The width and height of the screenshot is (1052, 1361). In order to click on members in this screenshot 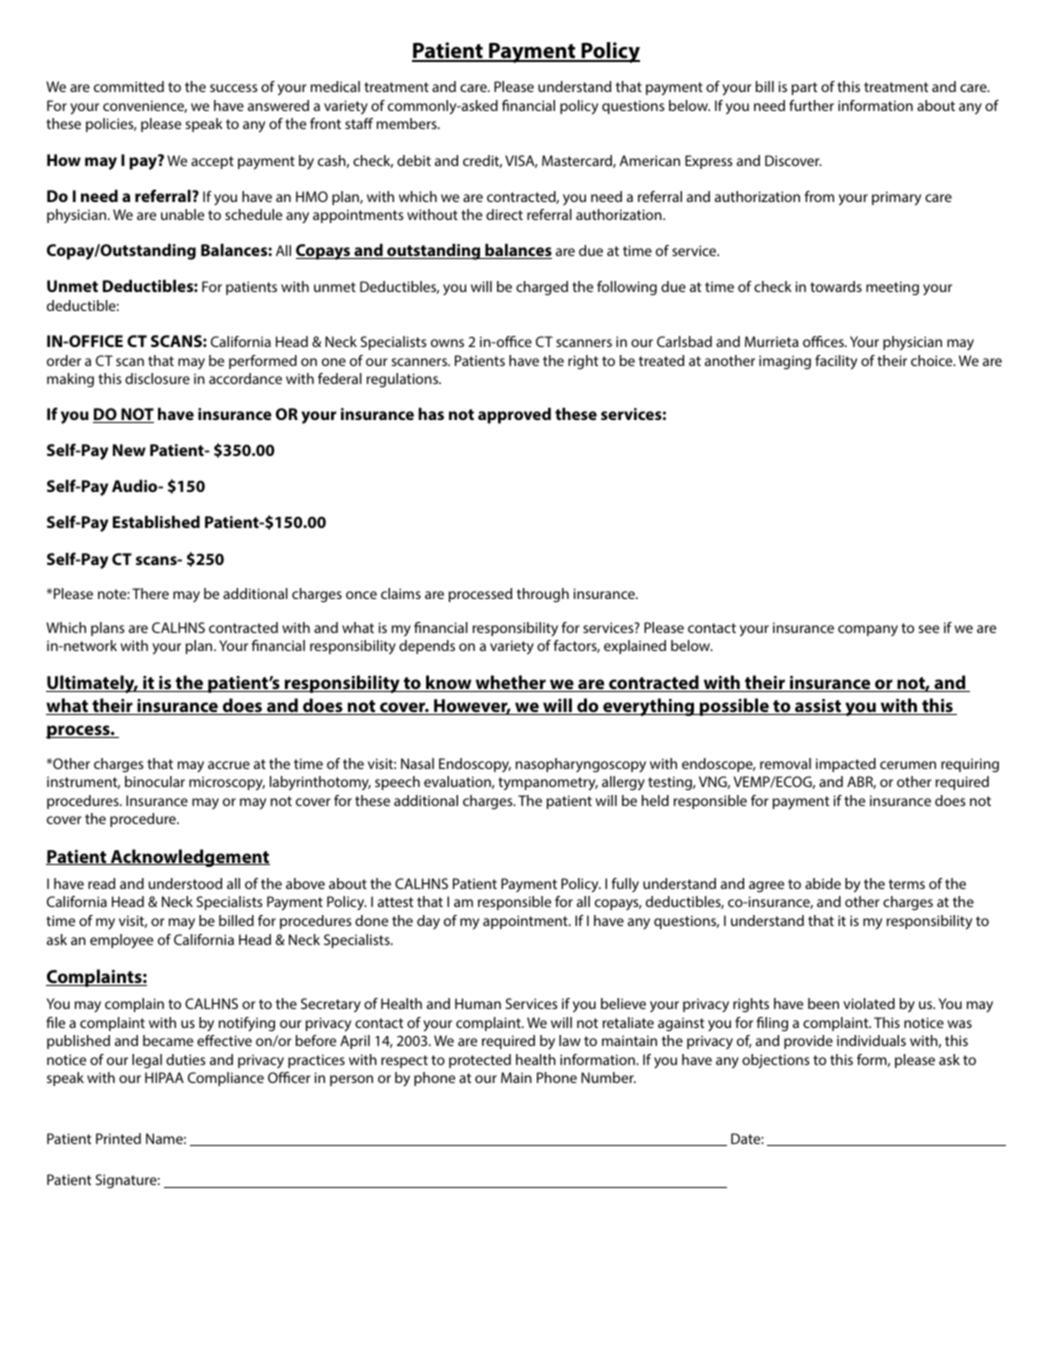, I will do `click(408, 123)`.
